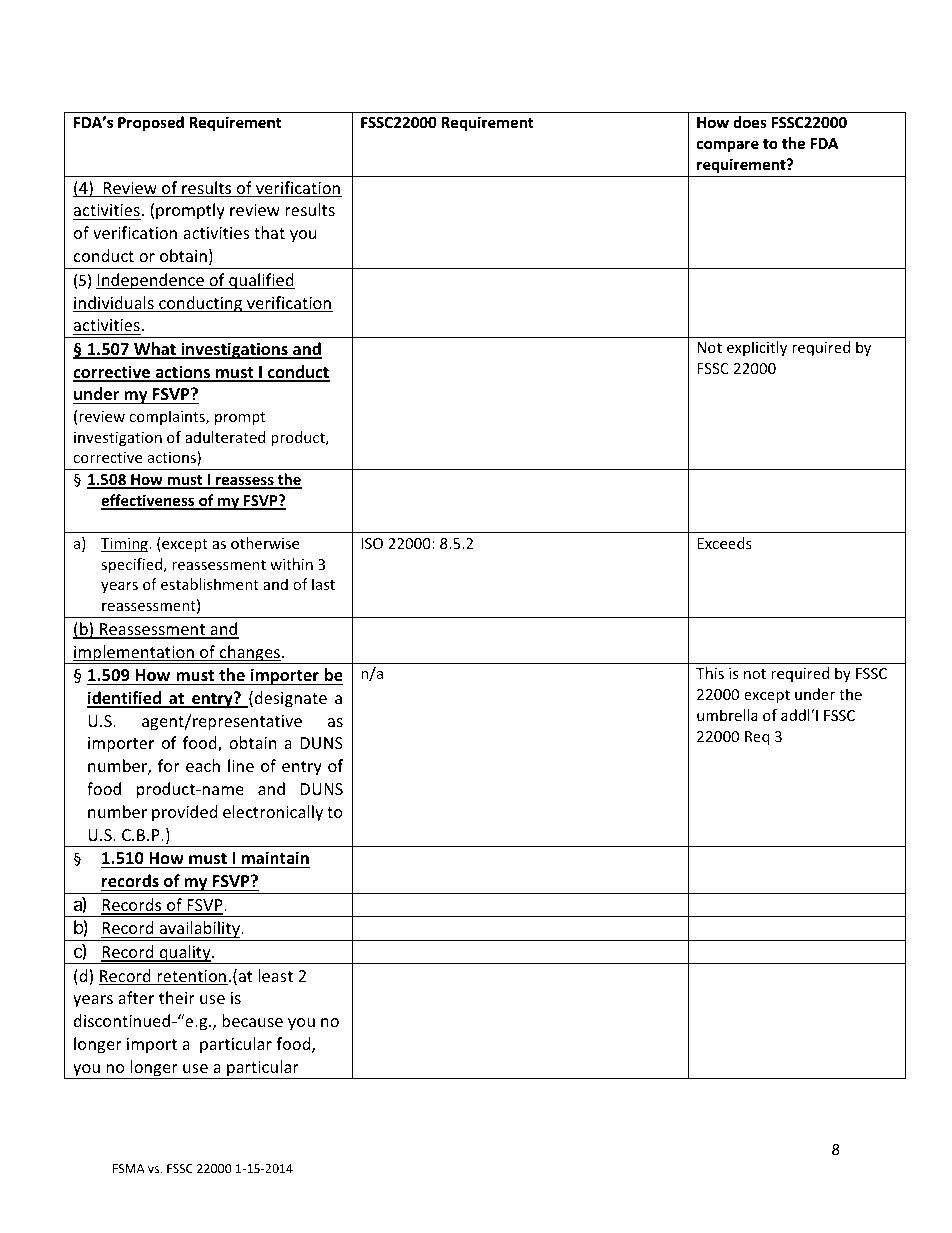  I want to click on that, so click(269, 232).
